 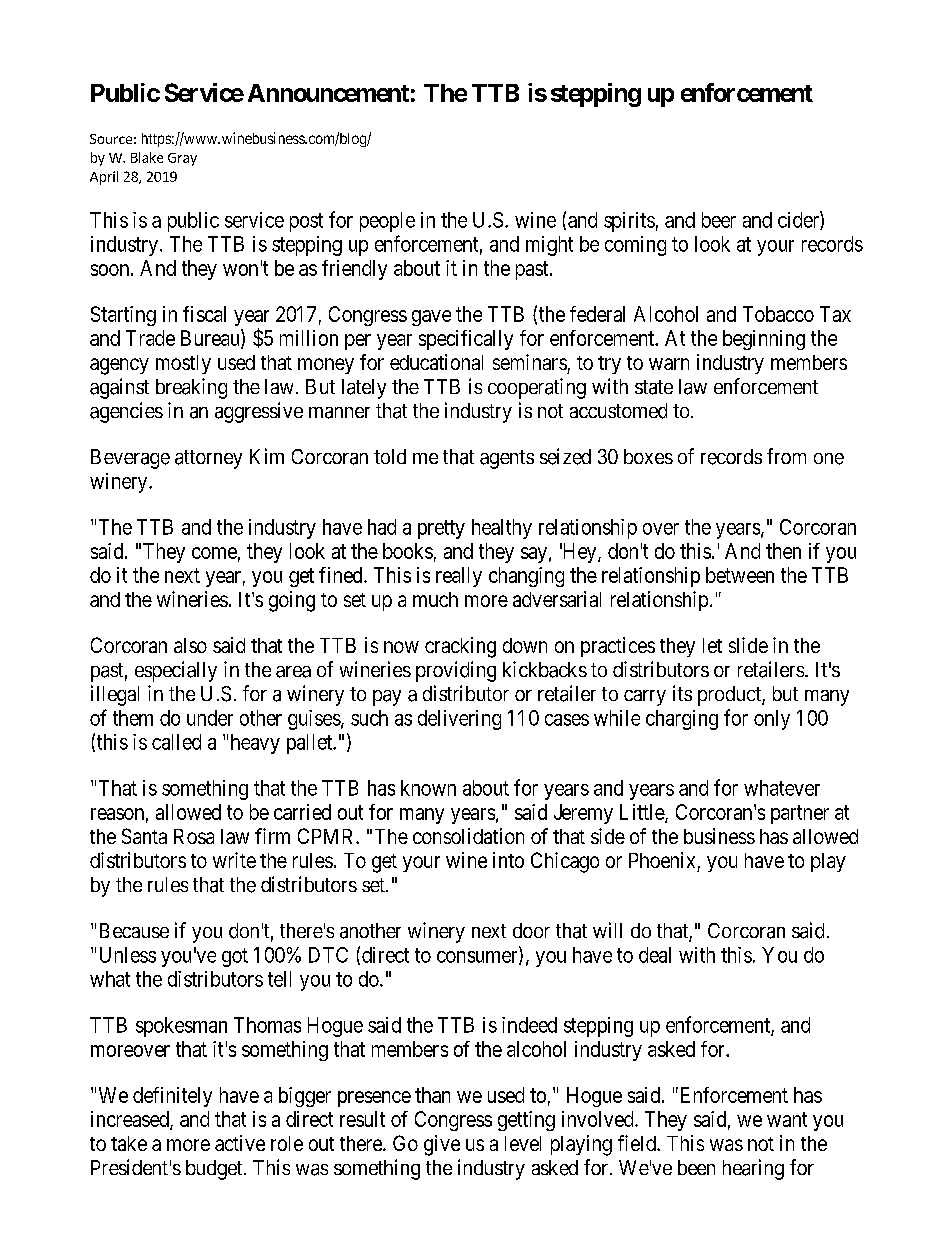 What do you see at coordinates (719, 220) in the document?
I see `beer` at bounding box center [719, 220].
